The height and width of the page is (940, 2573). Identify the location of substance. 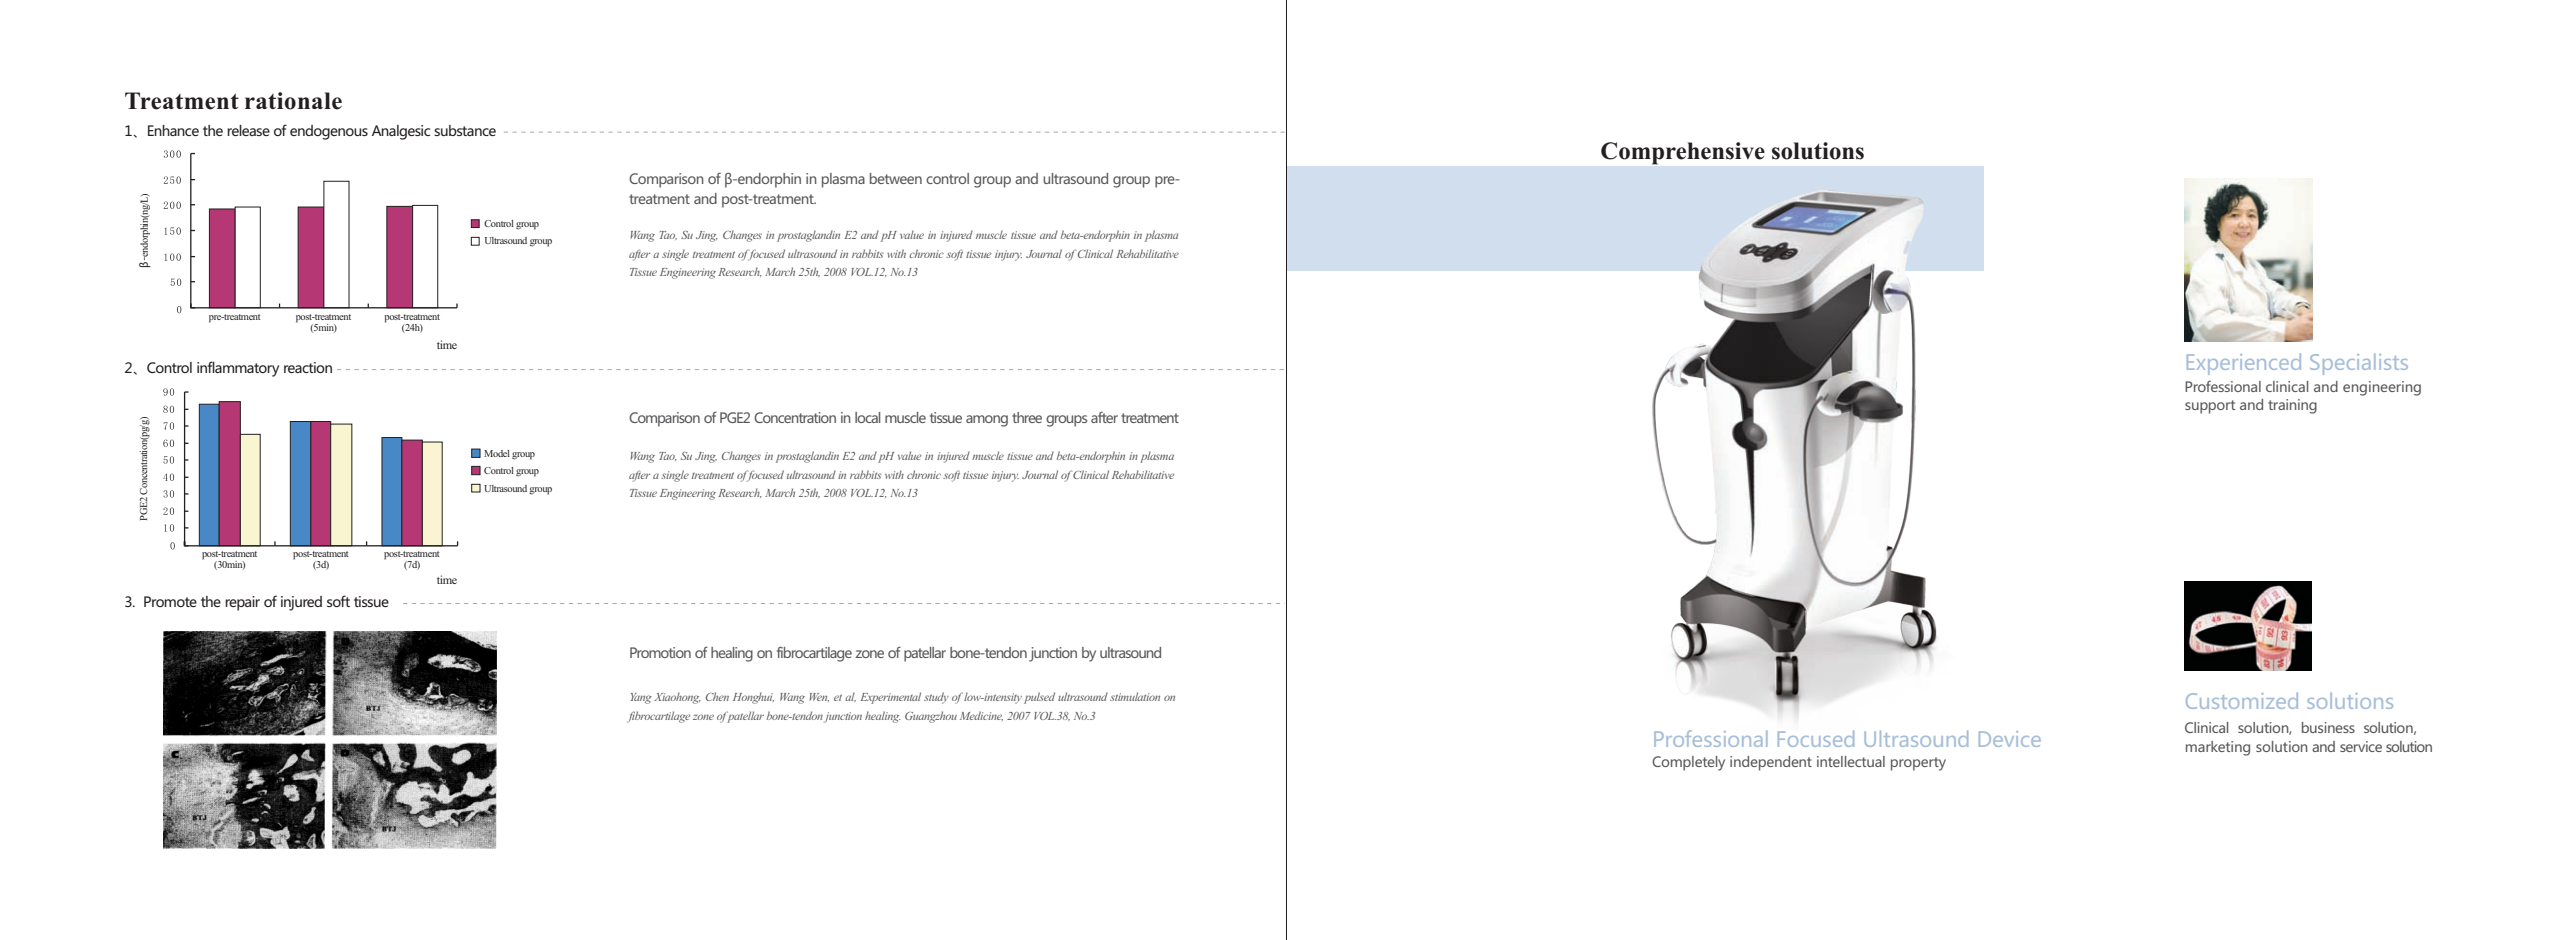
(465, 130).
